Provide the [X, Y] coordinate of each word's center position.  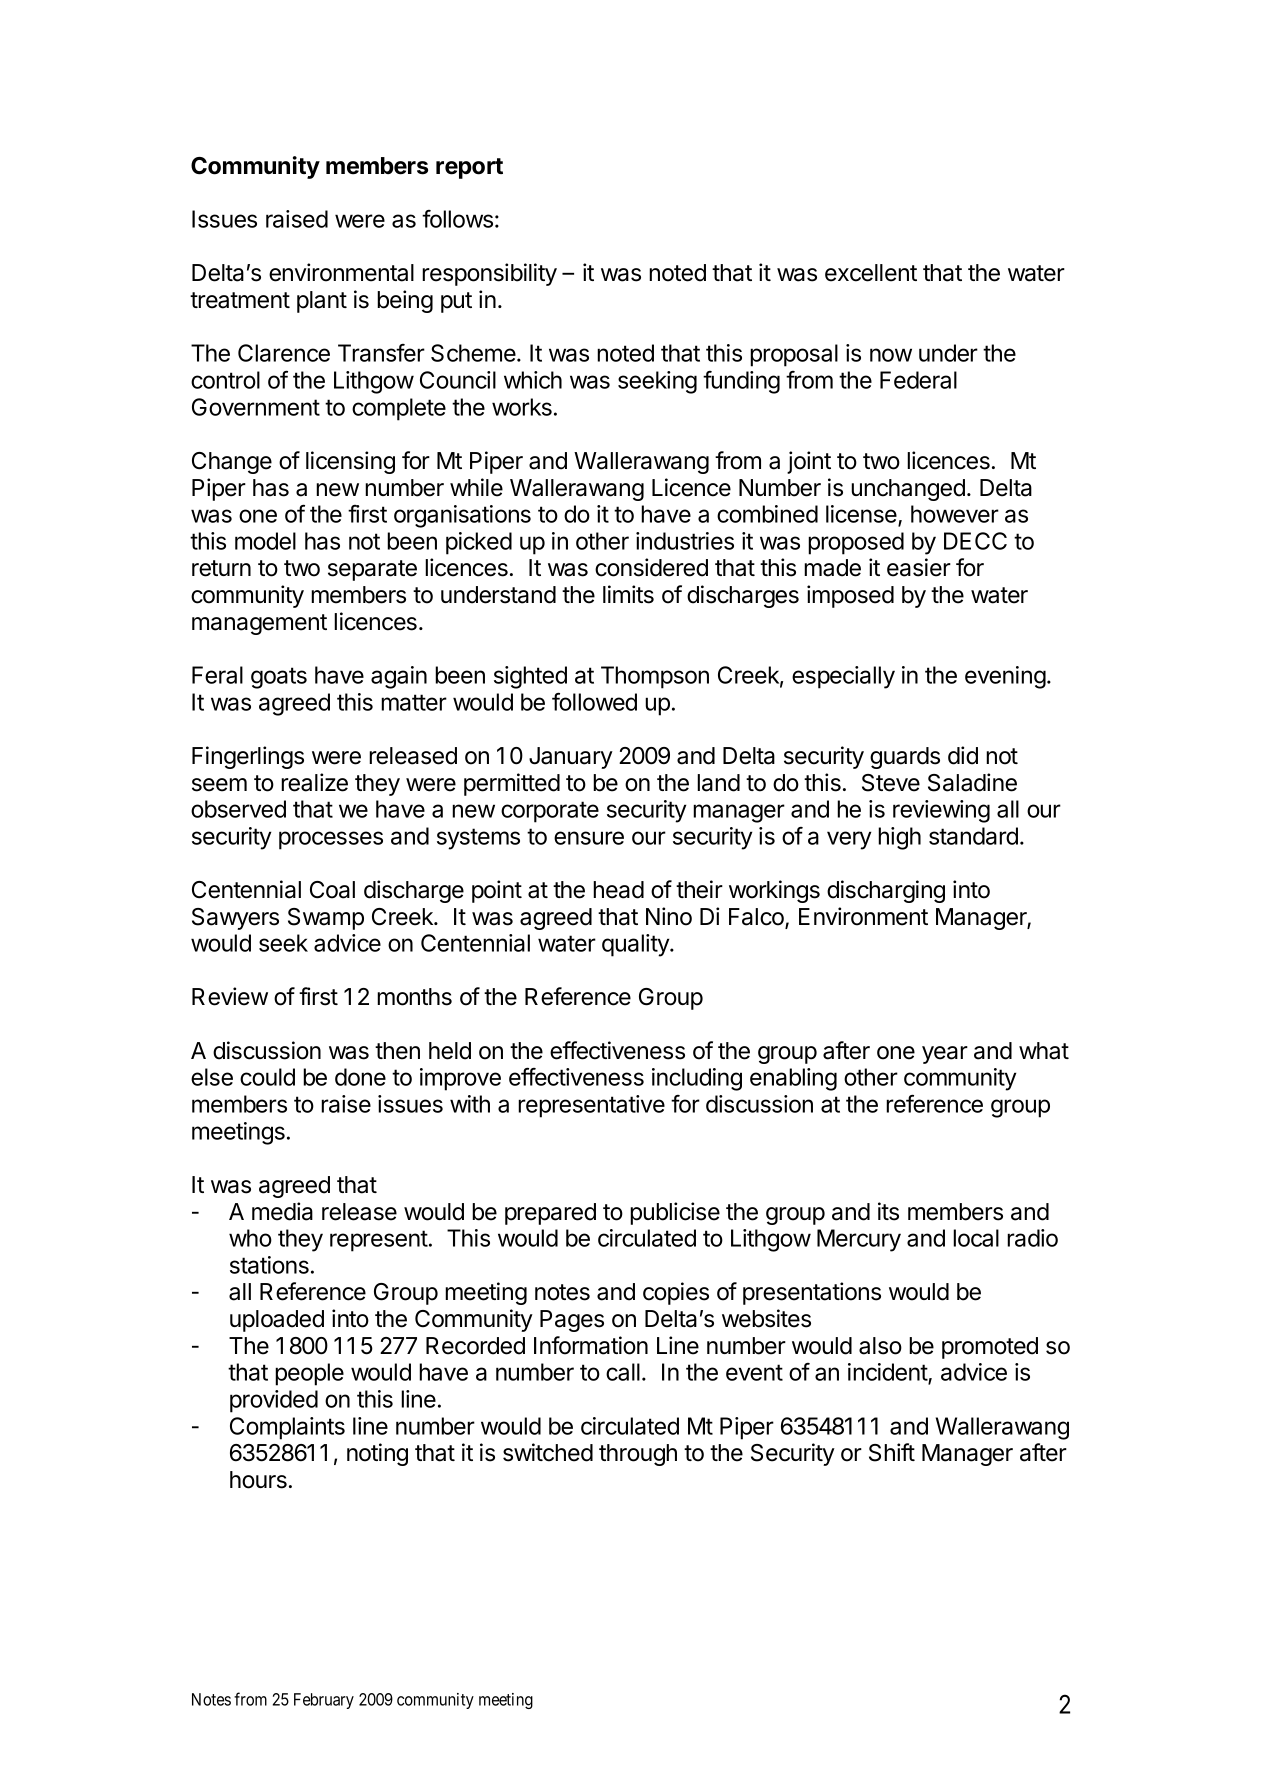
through [638, 1455]
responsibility [489, 274]
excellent [871, 273]
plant [322, 302]
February [324, 1701]
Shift [892, 1452]
